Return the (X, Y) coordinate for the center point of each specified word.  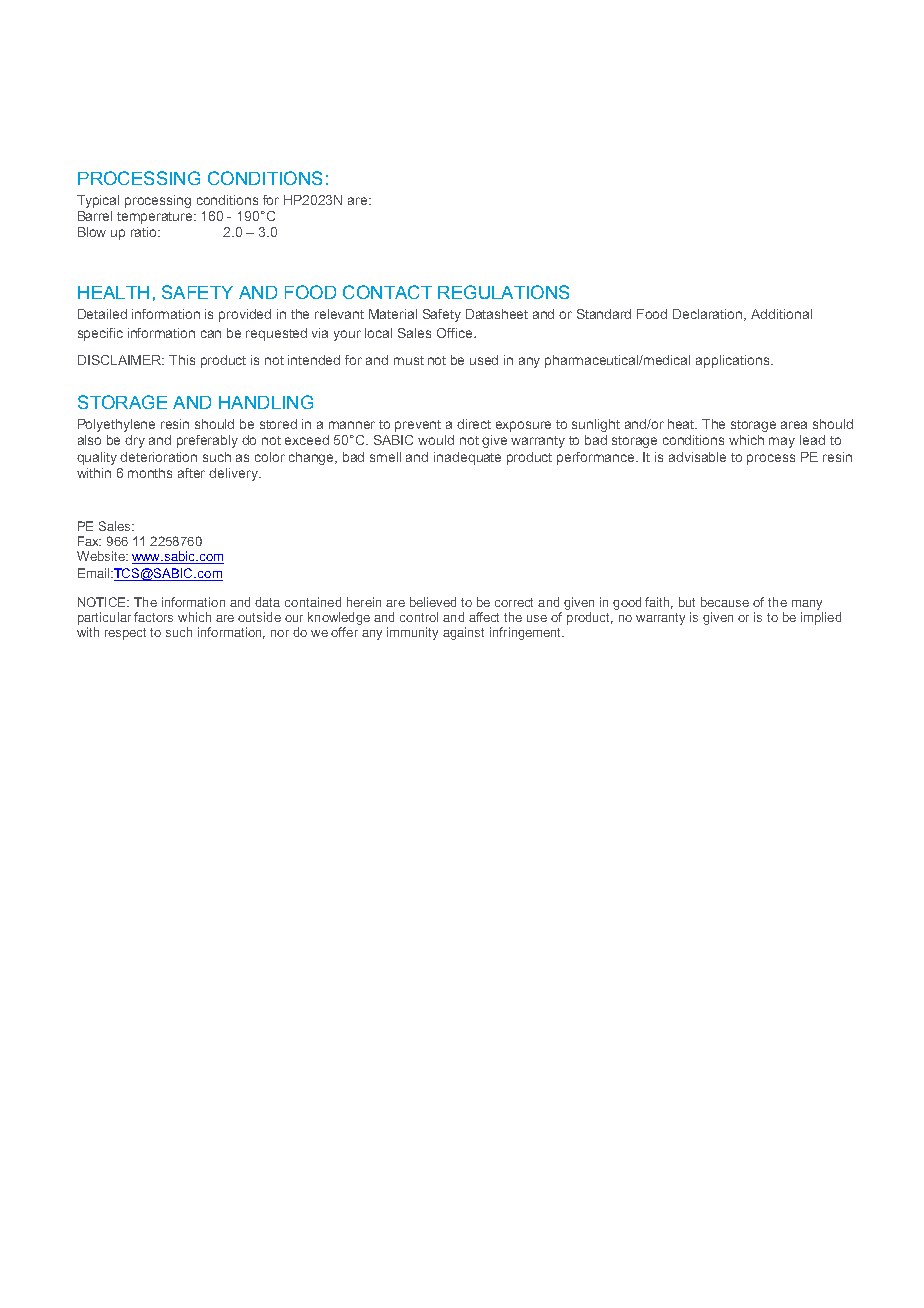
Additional (781, 314)
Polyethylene (116, 425)
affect (484, 617)
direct (474, 424)
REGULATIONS (503, 292)
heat (682, 424)
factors (153, 617)
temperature (156, 218)
